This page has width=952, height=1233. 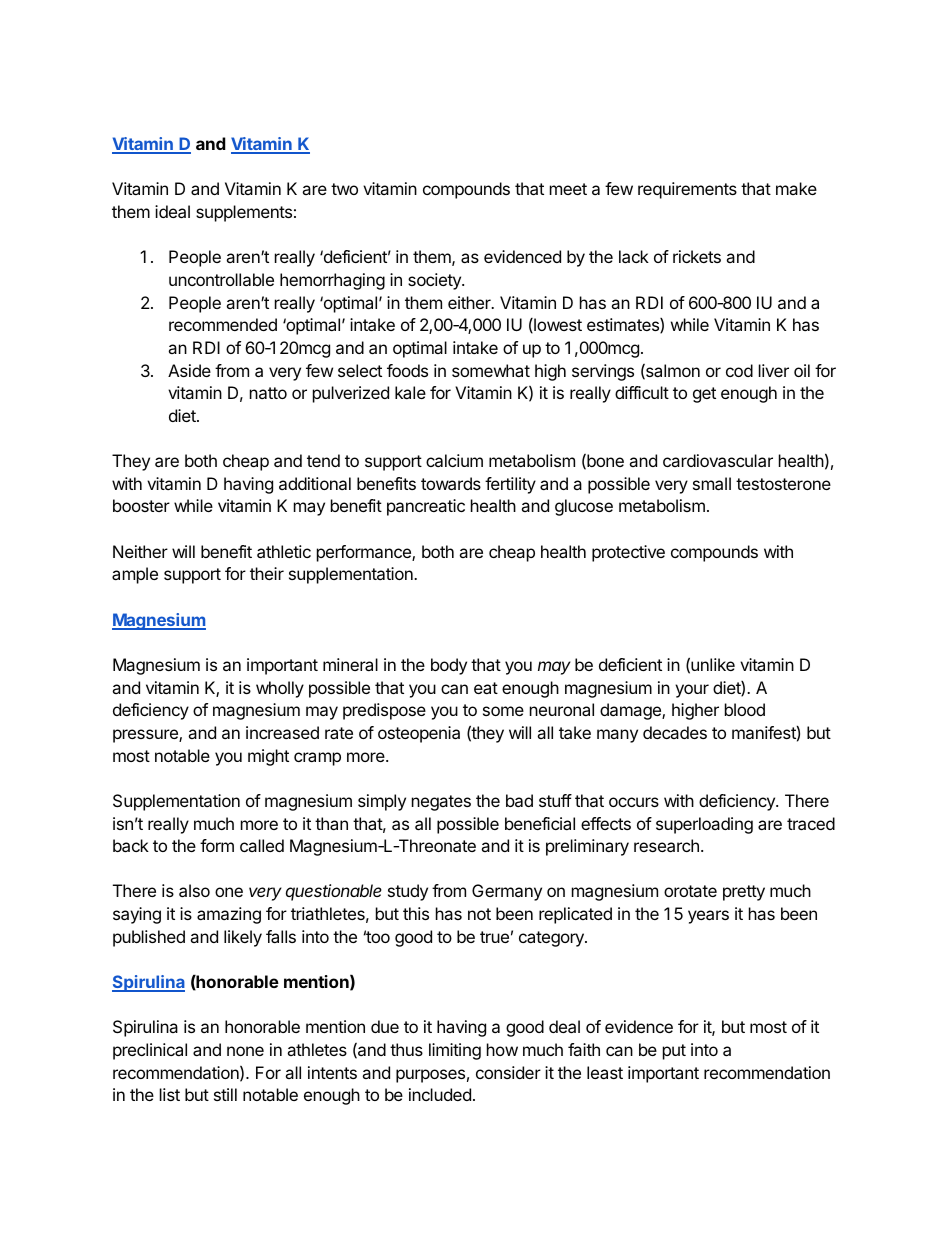 I want to click on body, so click(x=449, y=666).
